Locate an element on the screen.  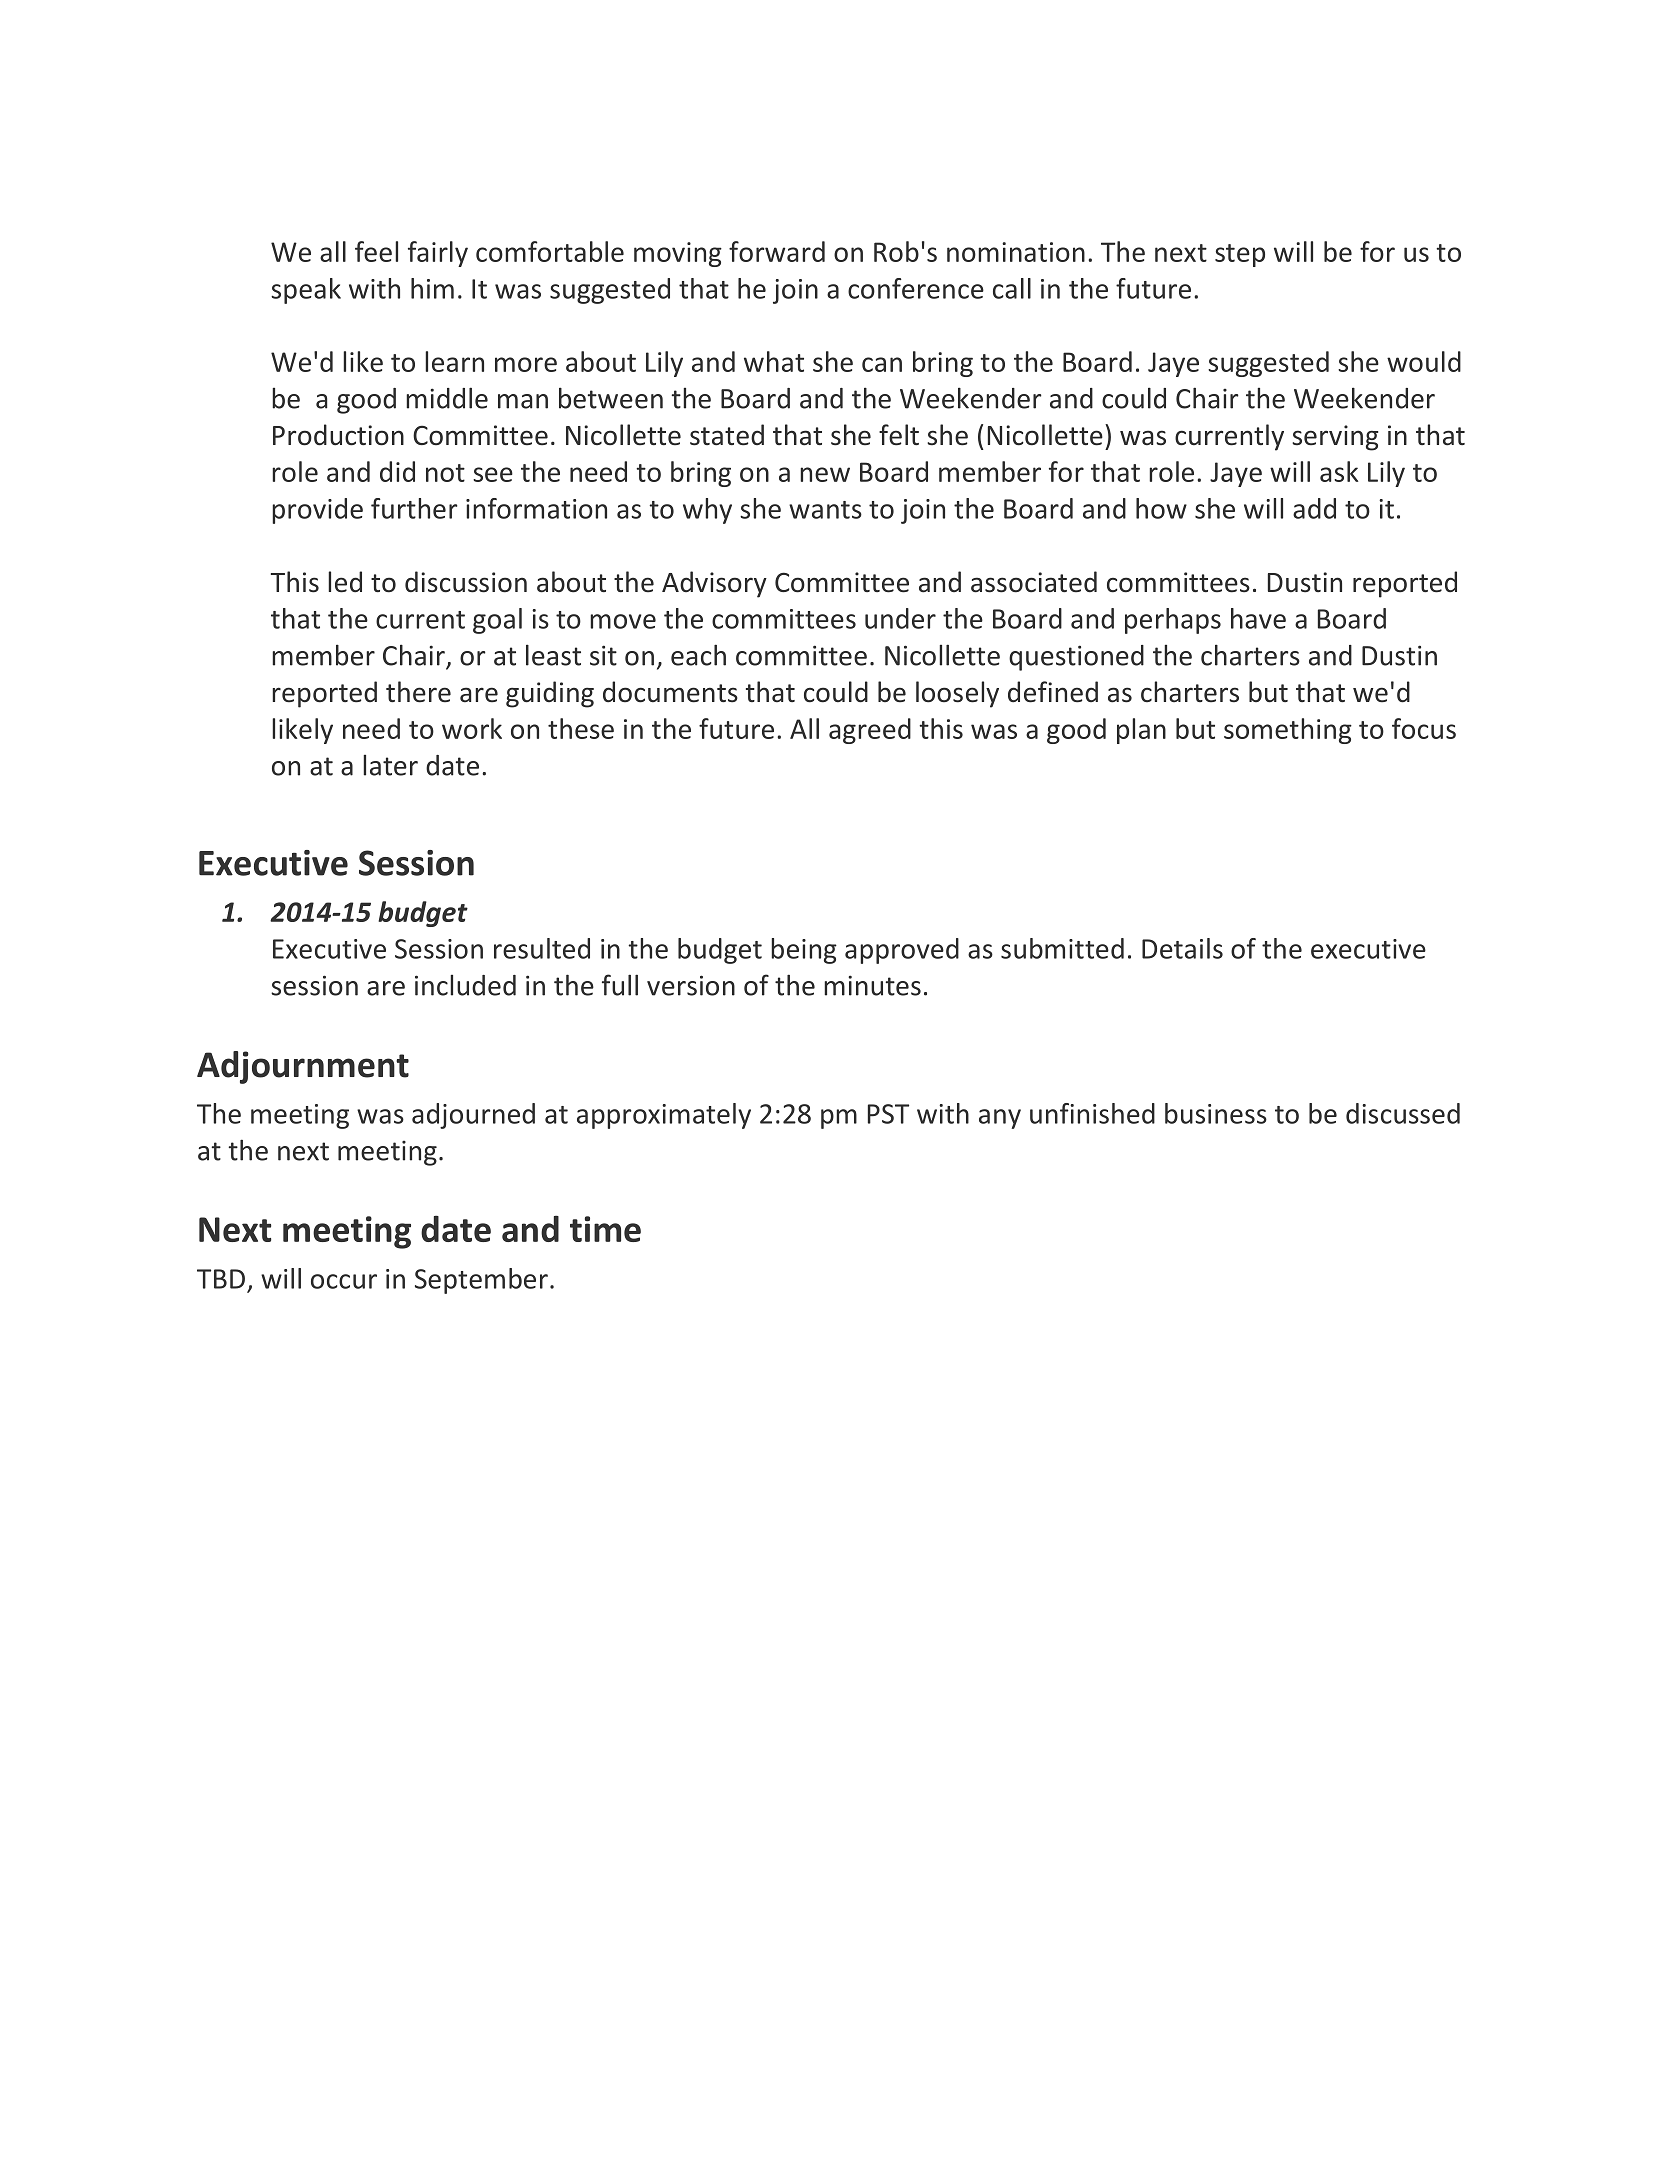
speak is located at coordinates (306, 291).
